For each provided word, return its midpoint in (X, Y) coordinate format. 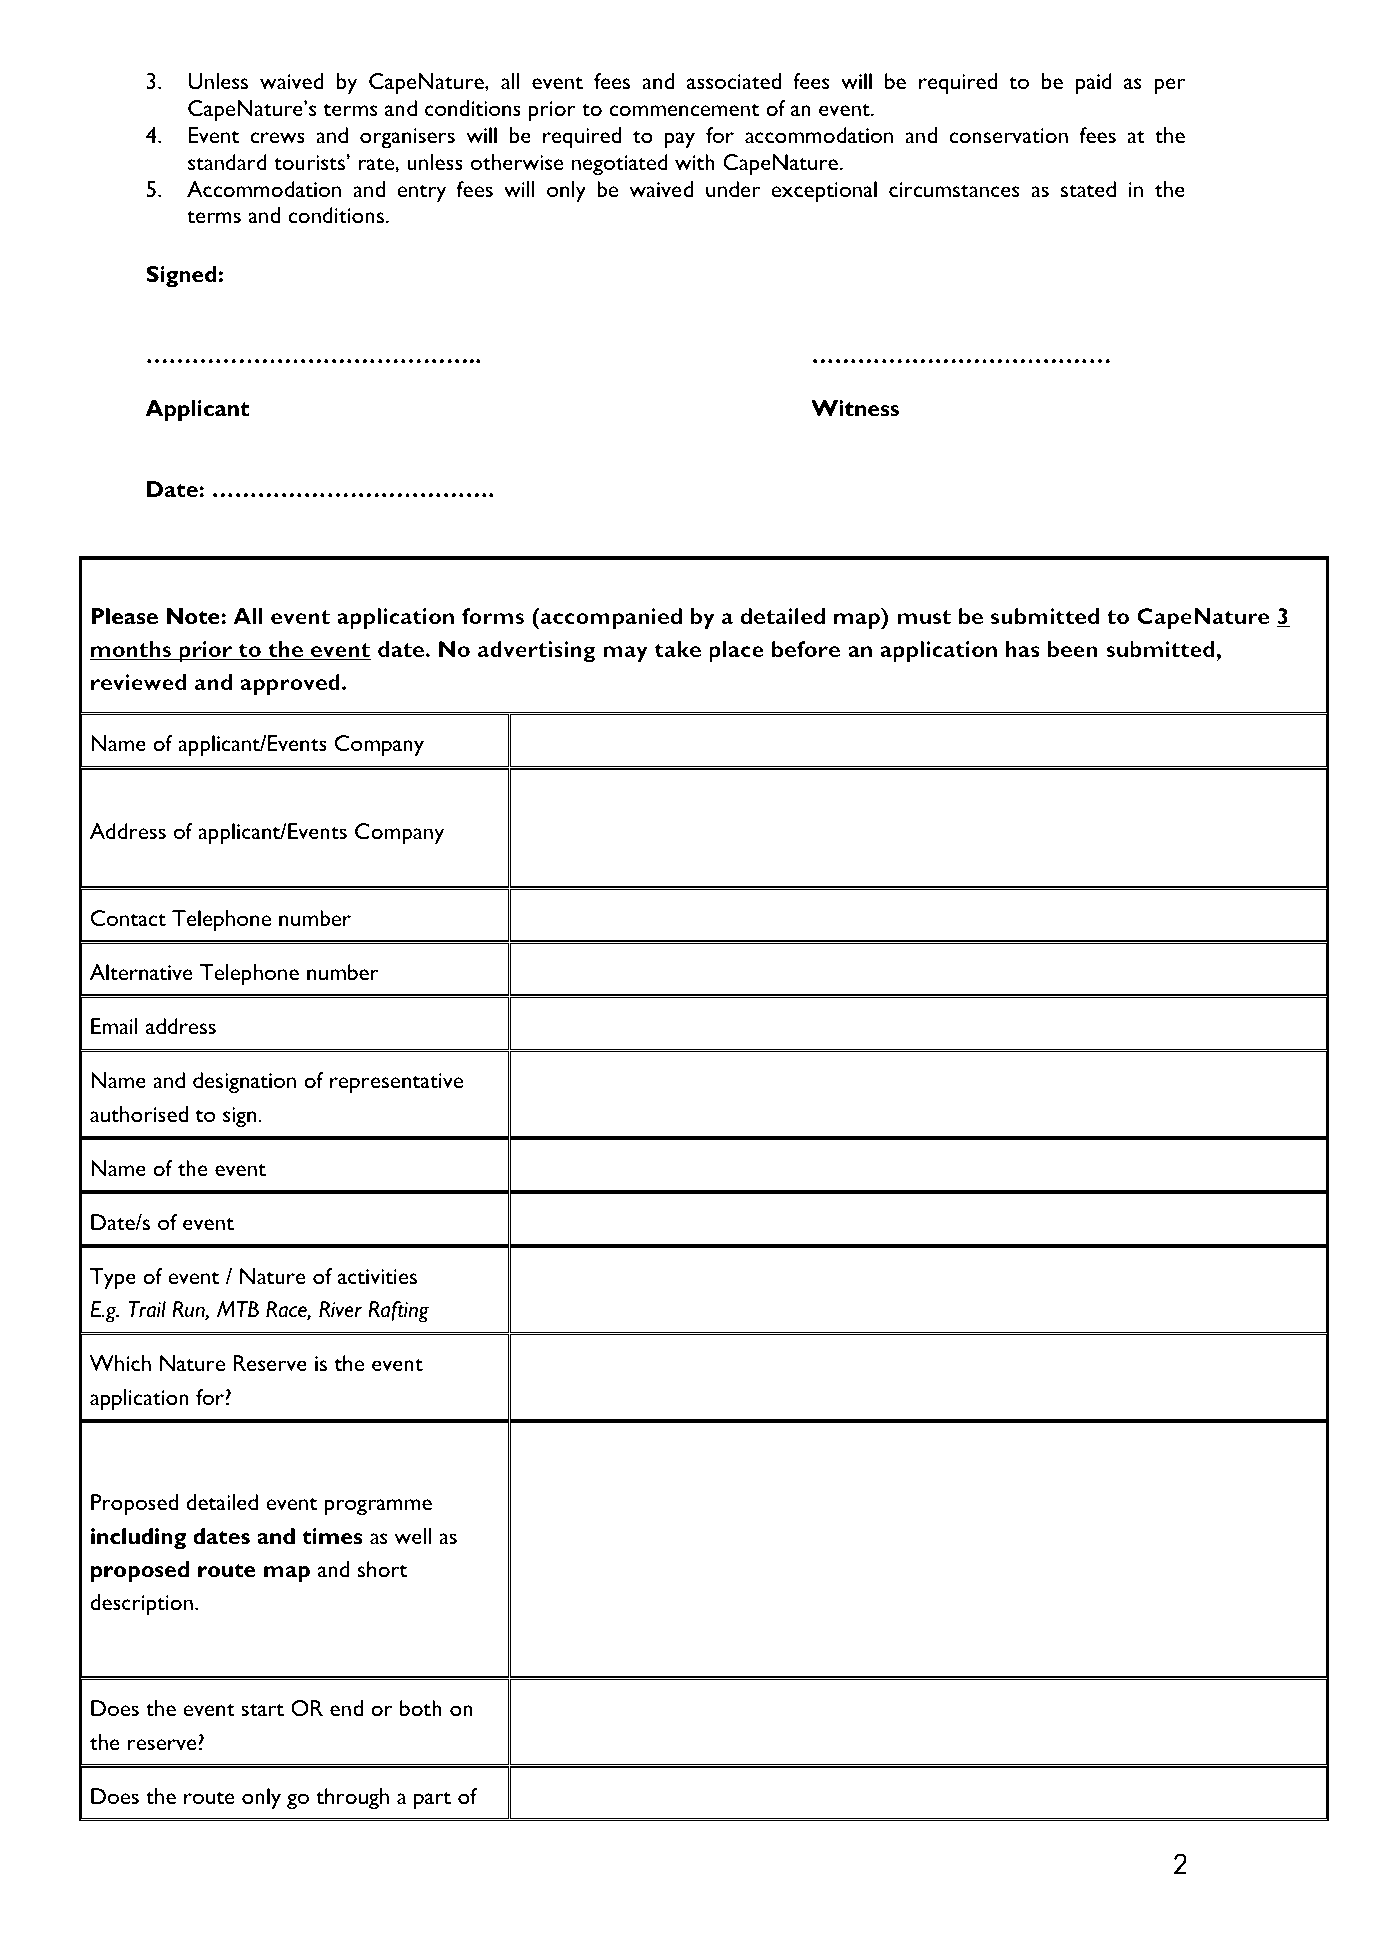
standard (227, 162)
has (1023, 649)
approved (290, 684)
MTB (238, 1309)
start (262, 1710)
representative (396, 1083)
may (625, 654)
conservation (1008, 135)
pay (680, 140)
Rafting (398, 1312)
